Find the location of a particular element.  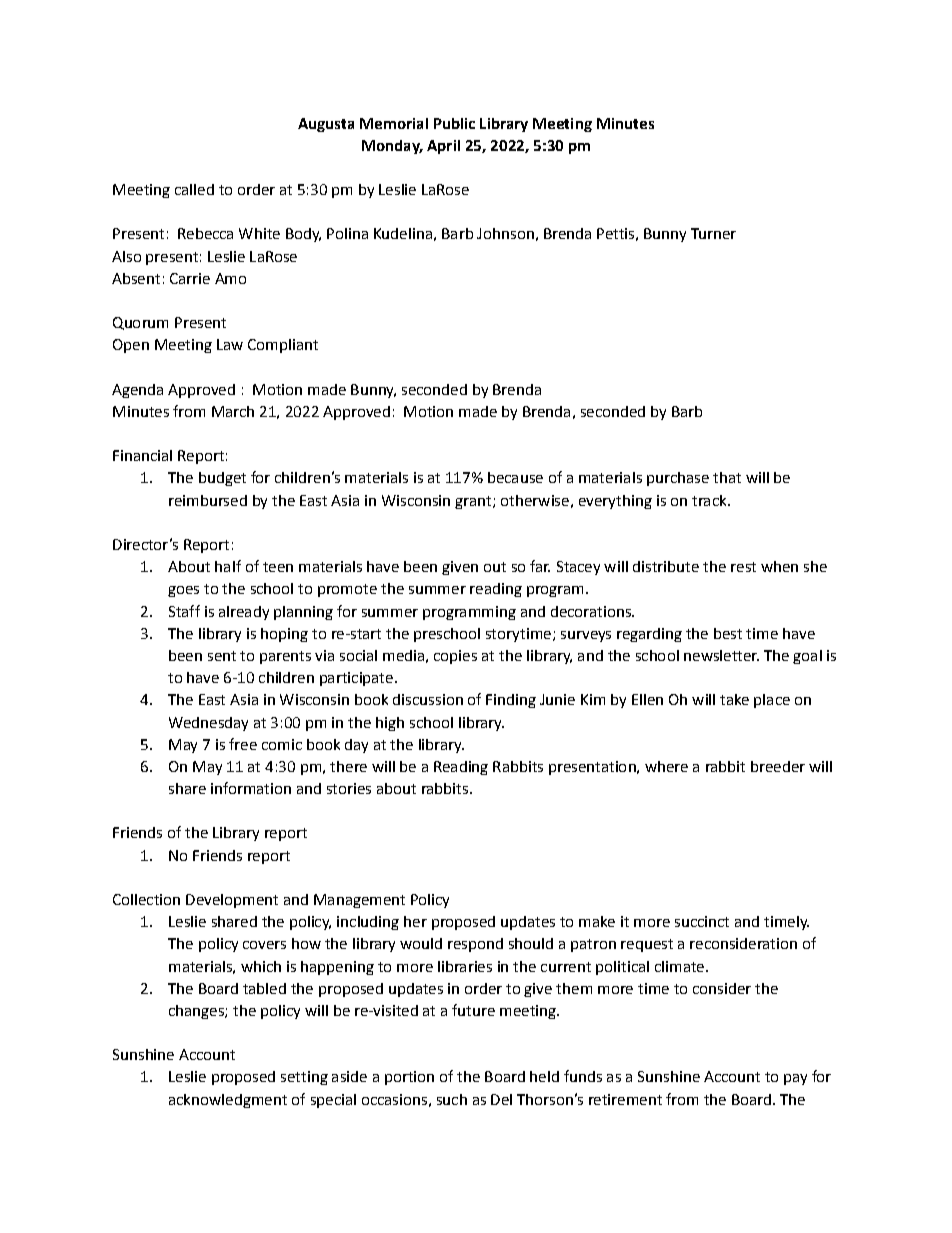

acknowledgment is located at coordinates (228, 1101).
